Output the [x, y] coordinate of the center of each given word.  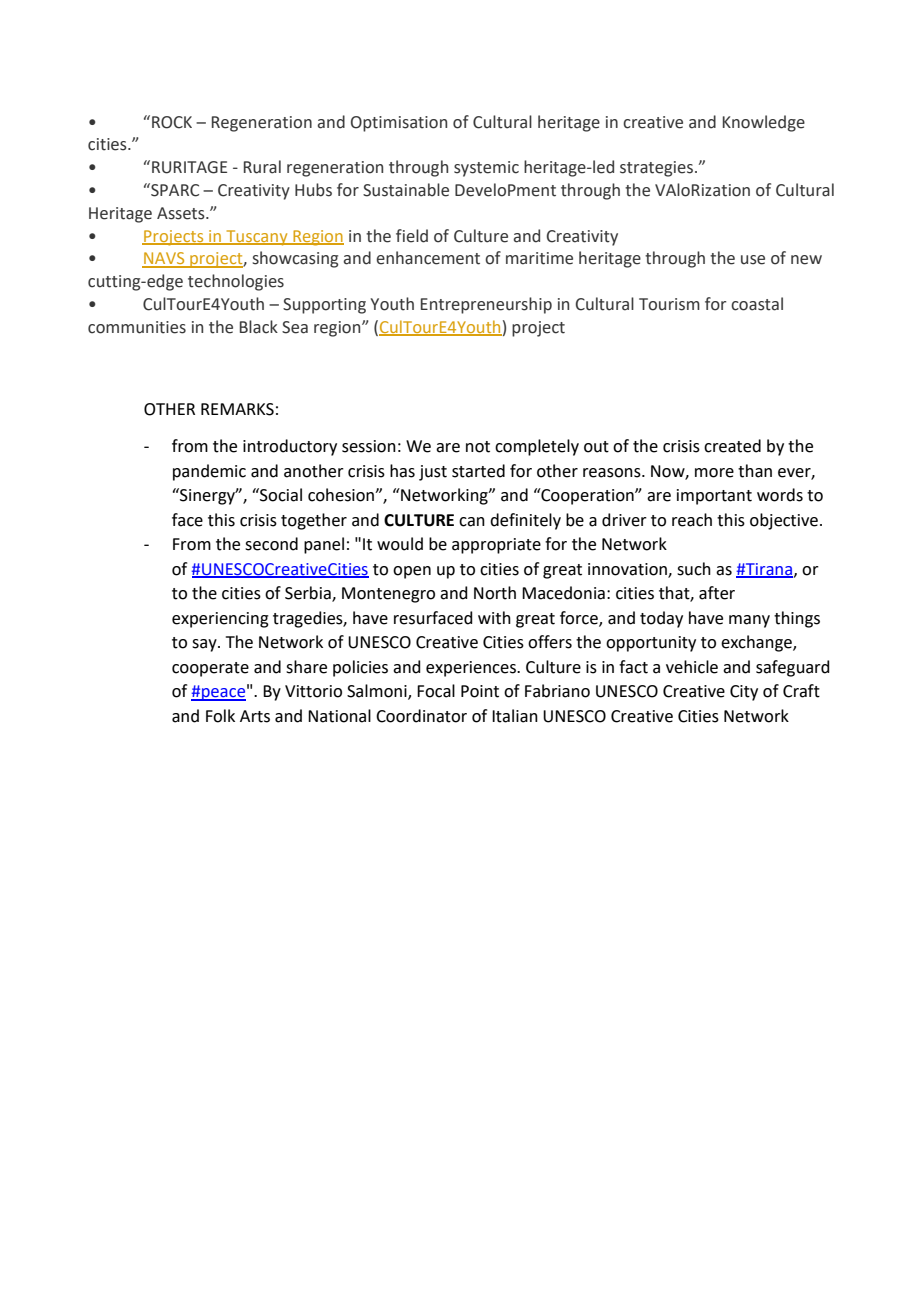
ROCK [172, 122]
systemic [486, 169]
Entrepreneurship [486, 305]
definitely [525, 521]
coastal [757, 304]
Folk [220, 716]
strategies [658, 169]
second [271, 544]
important [714, 497]
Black [259, 327]
